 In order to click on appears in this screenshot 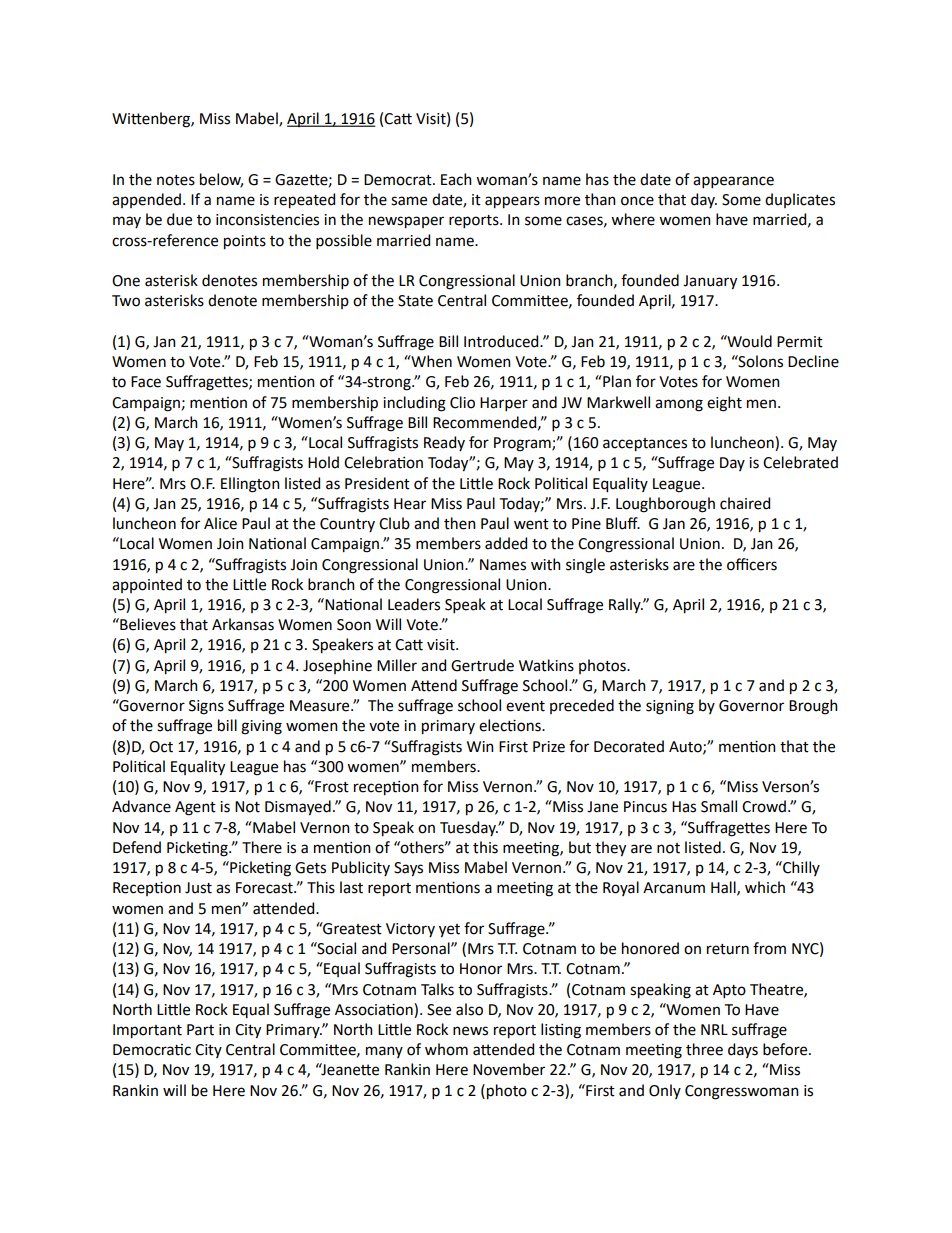, I will do `click(512, 202)`.
